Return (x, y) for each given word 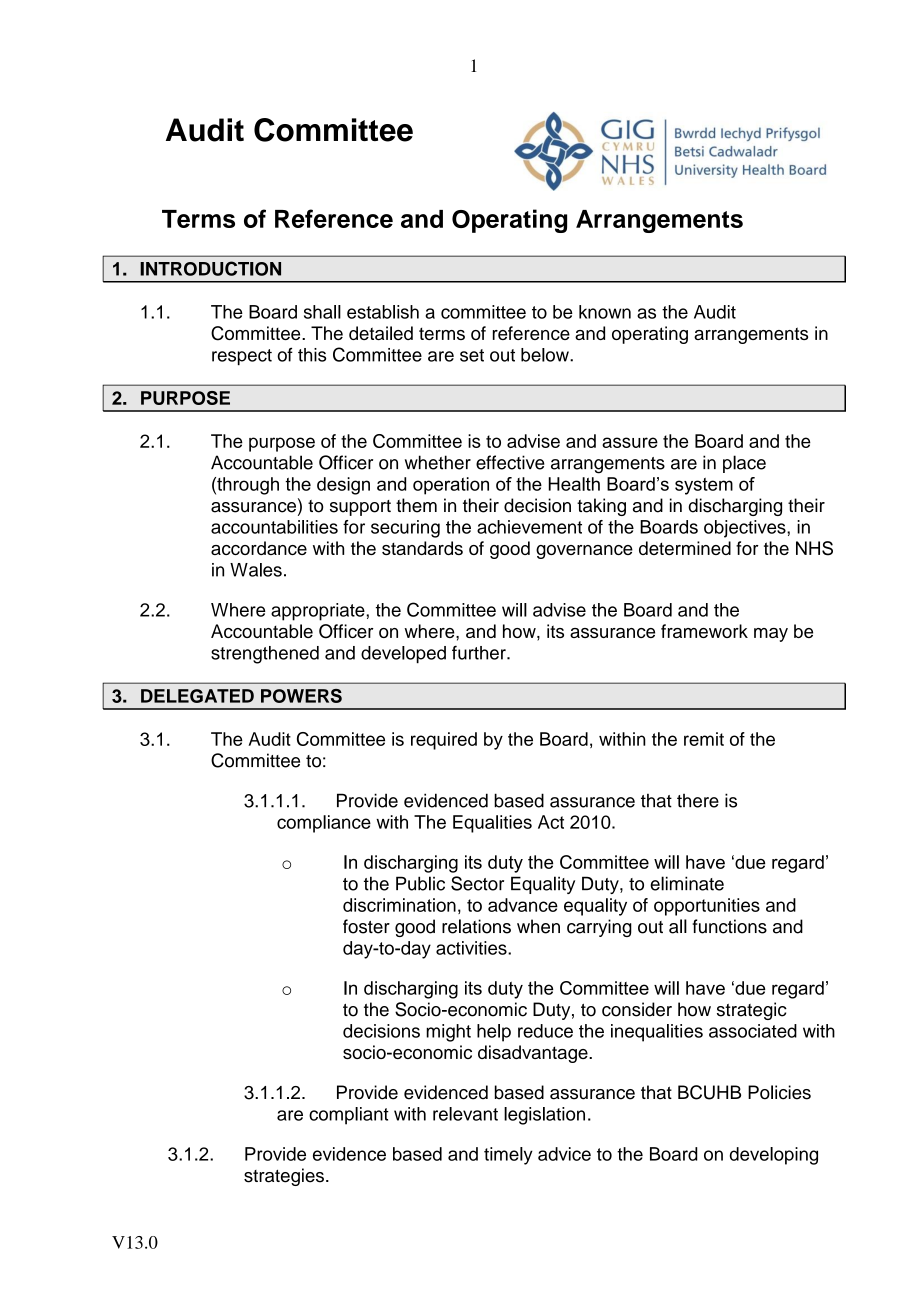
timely (508, 1156)
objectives (746, 529)
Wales (256, 570)
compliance (324, 824)
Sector (477, 883)
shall (322, 312)
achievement (529, 527)
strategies (284, 1177)
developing (774, 1156)
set (472, 355)
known (605, 312)
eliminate (687, 883)
